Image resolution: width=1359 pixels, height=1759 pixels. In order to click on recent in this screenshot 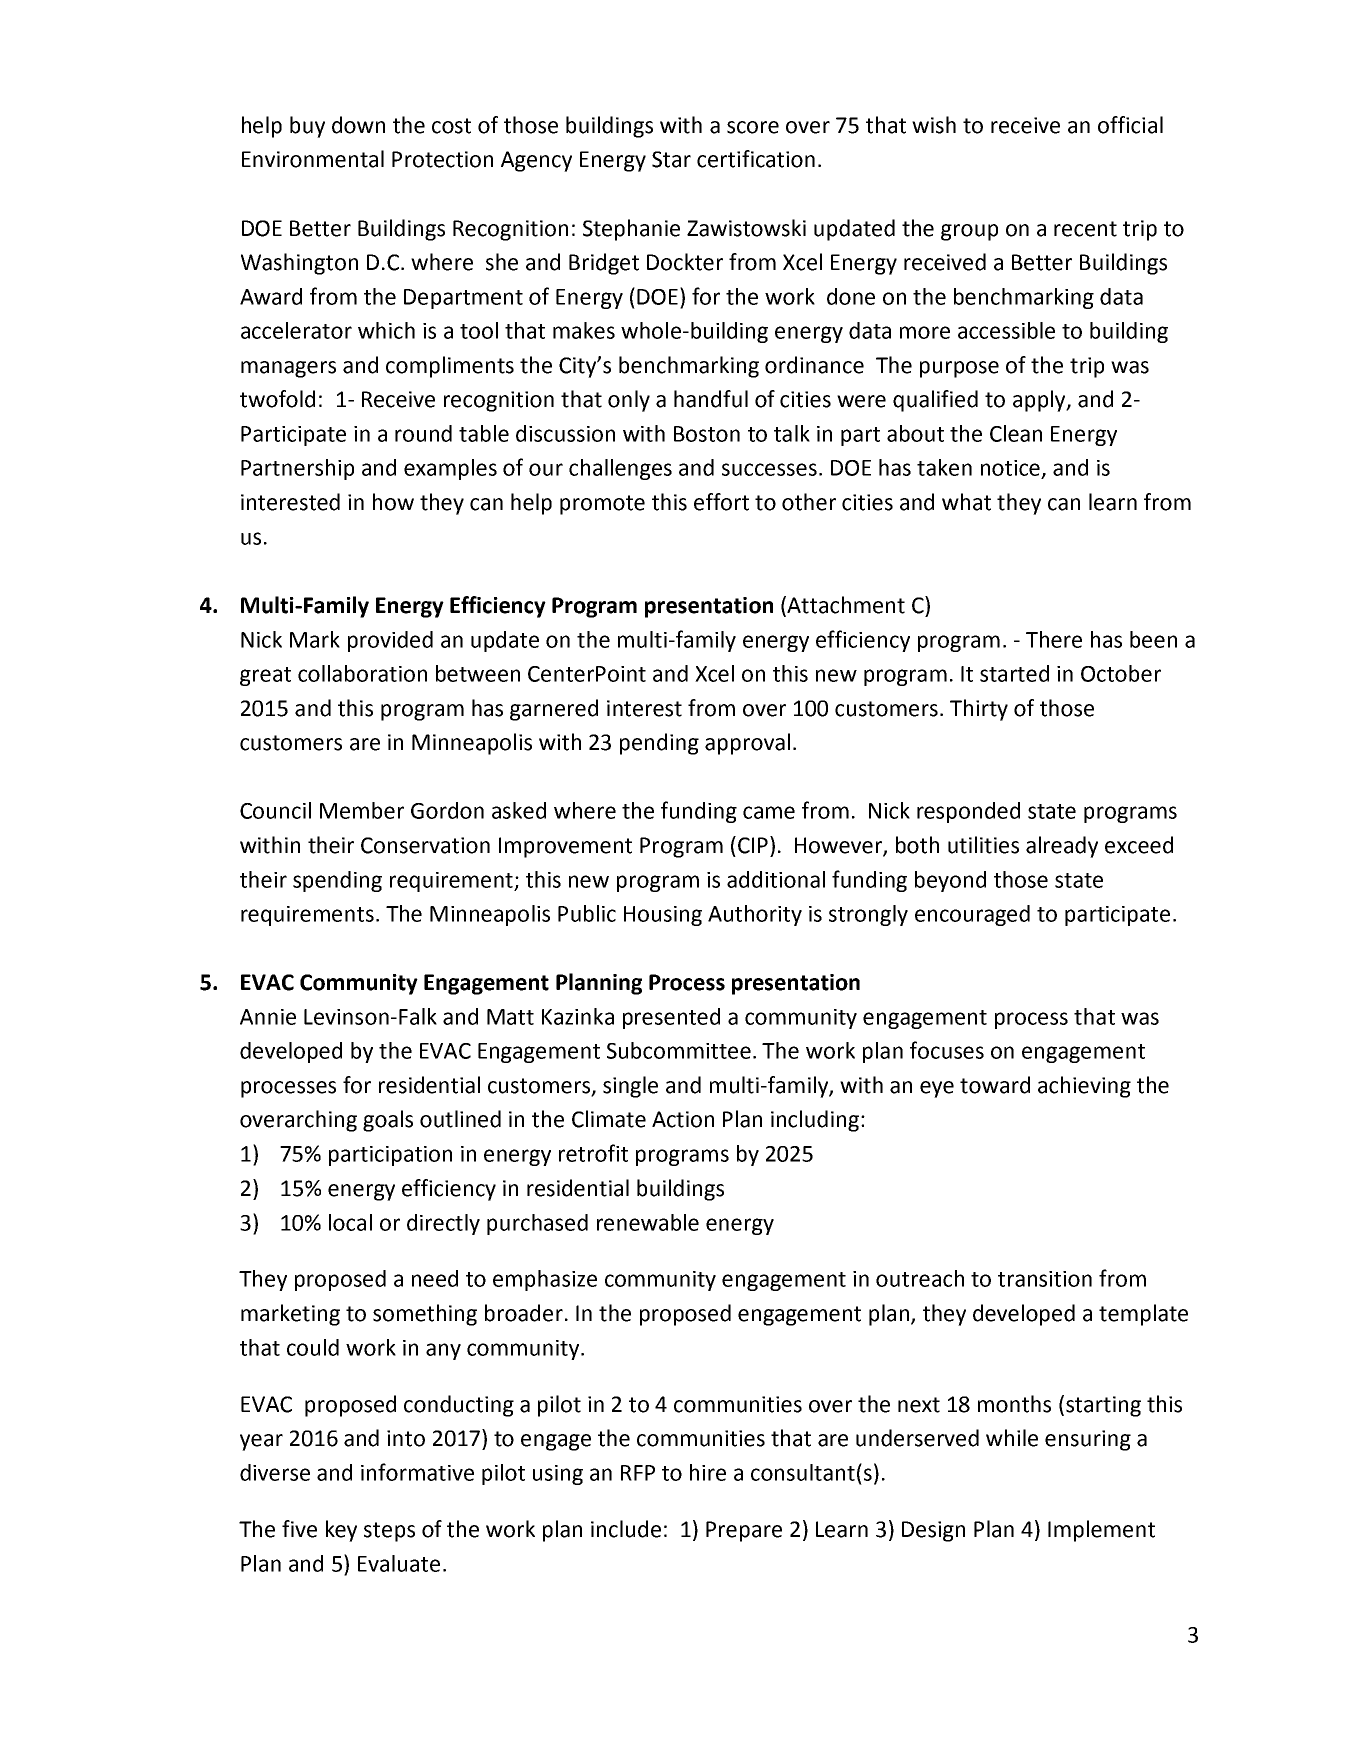, I will do `click(1085, 229)`.
